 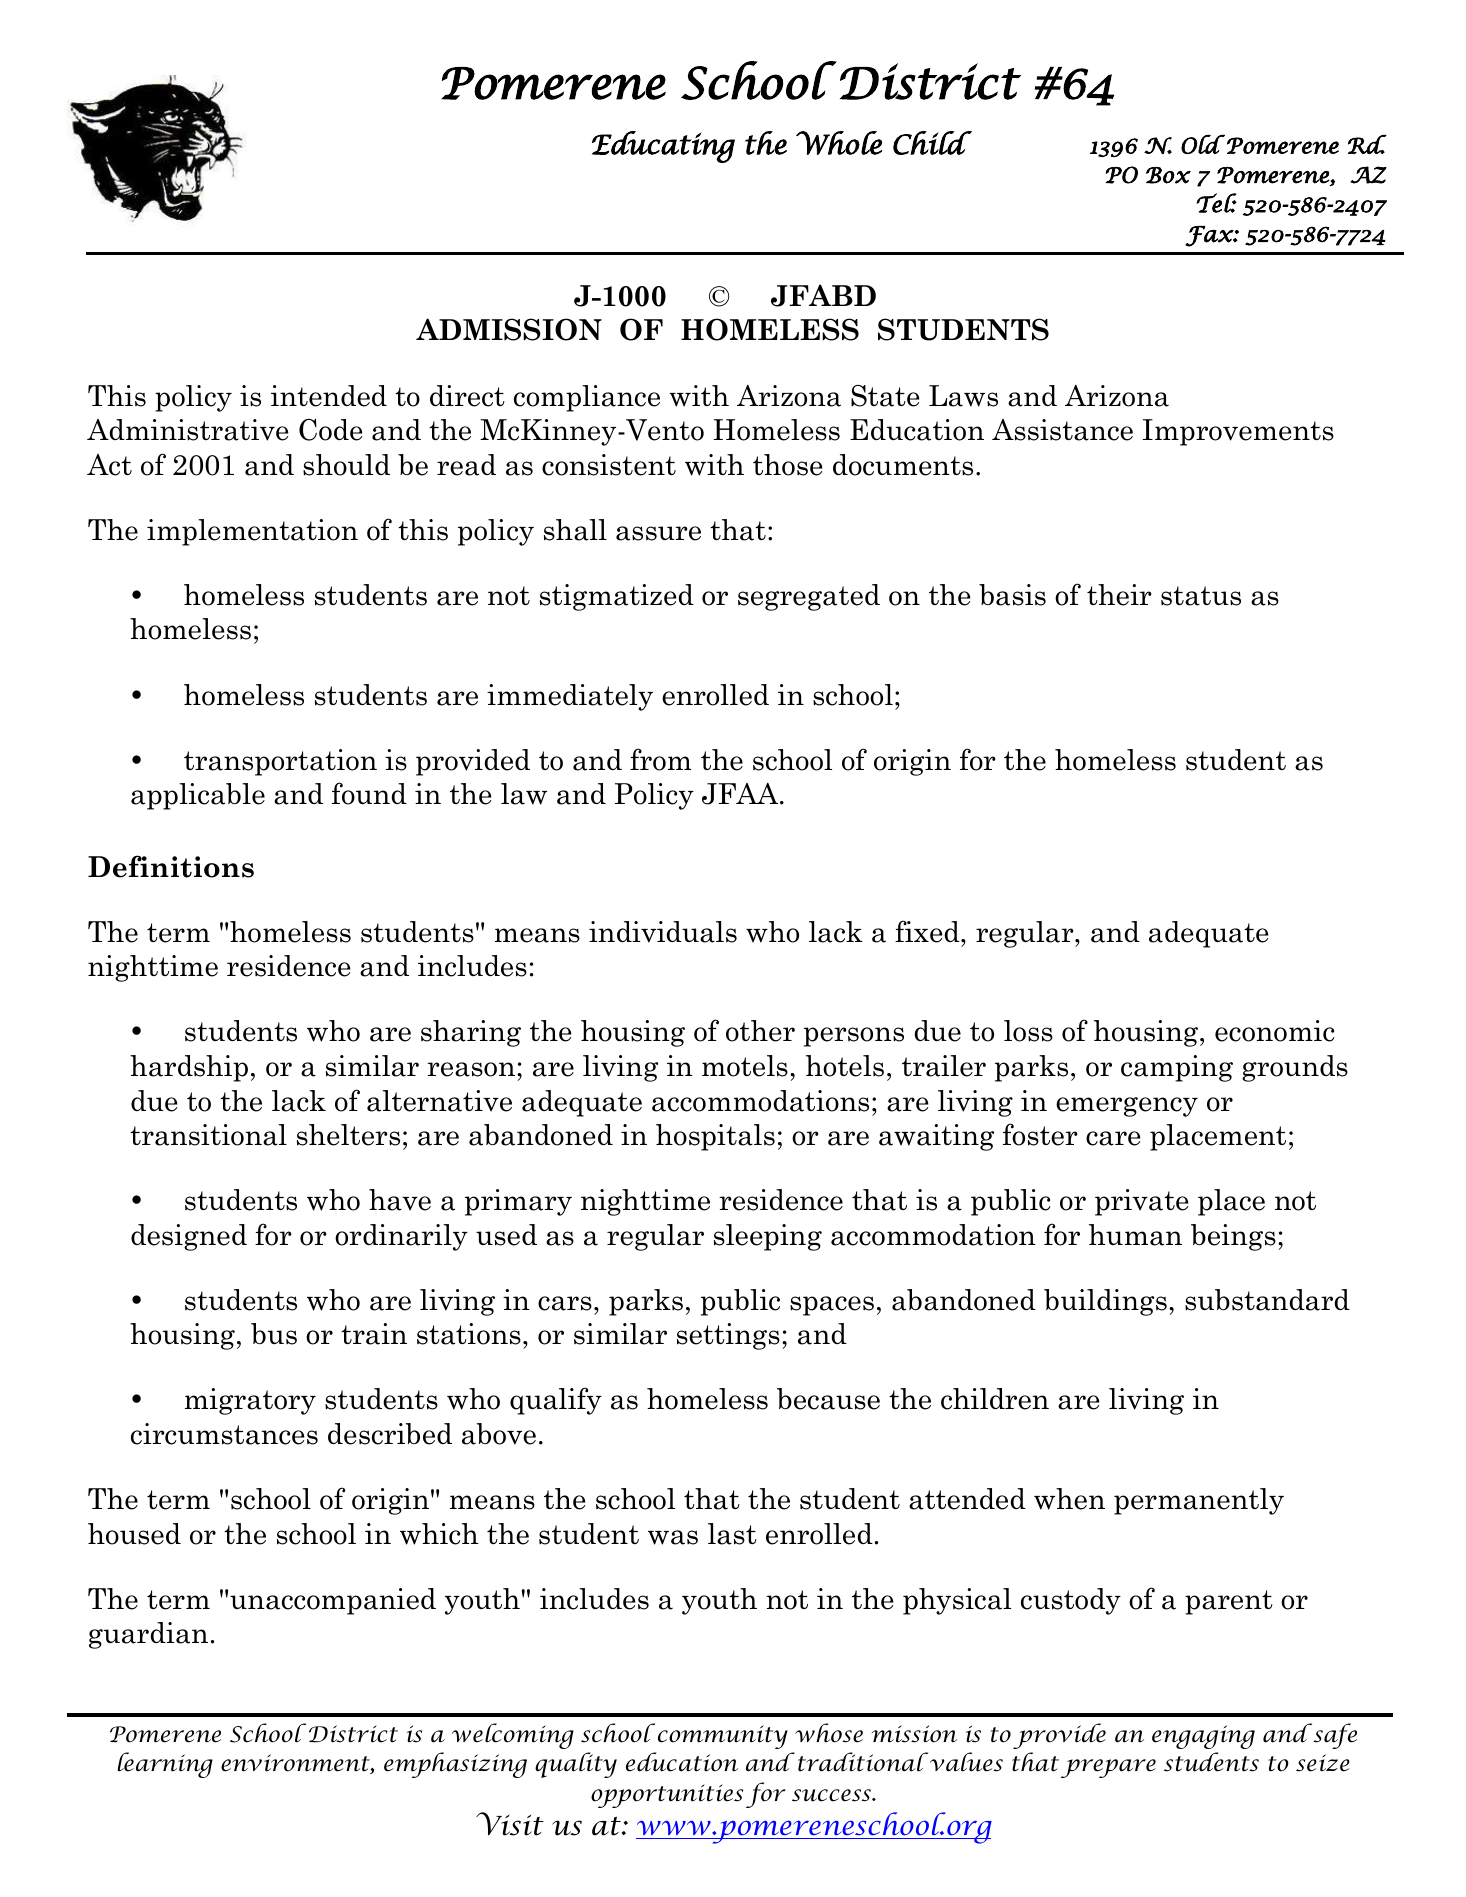 I want to click on learning, so click(x=165, y=1765).
